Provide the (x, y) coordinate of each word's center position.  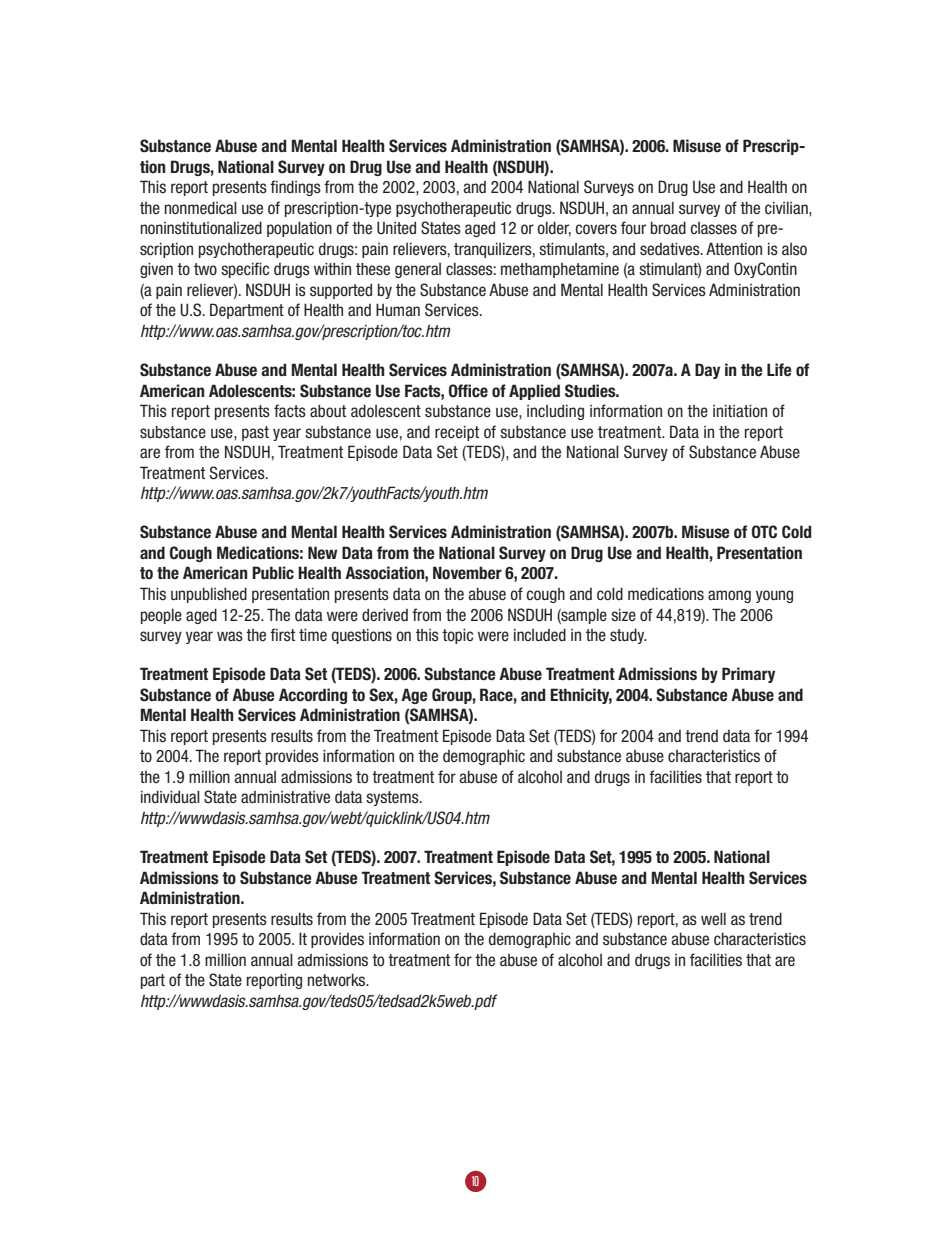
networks (338, 980)
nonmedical (201, 208)
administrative (285, 797)
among (729, 596)
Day (707, 371)
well (713, 919)
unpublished (209, 595)
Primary (748, 675)
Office (468, 391)
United (396, 228)
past (255, 433)
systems (393, 798)
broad (668, 228)
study (628, 636)
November (467, 573)
